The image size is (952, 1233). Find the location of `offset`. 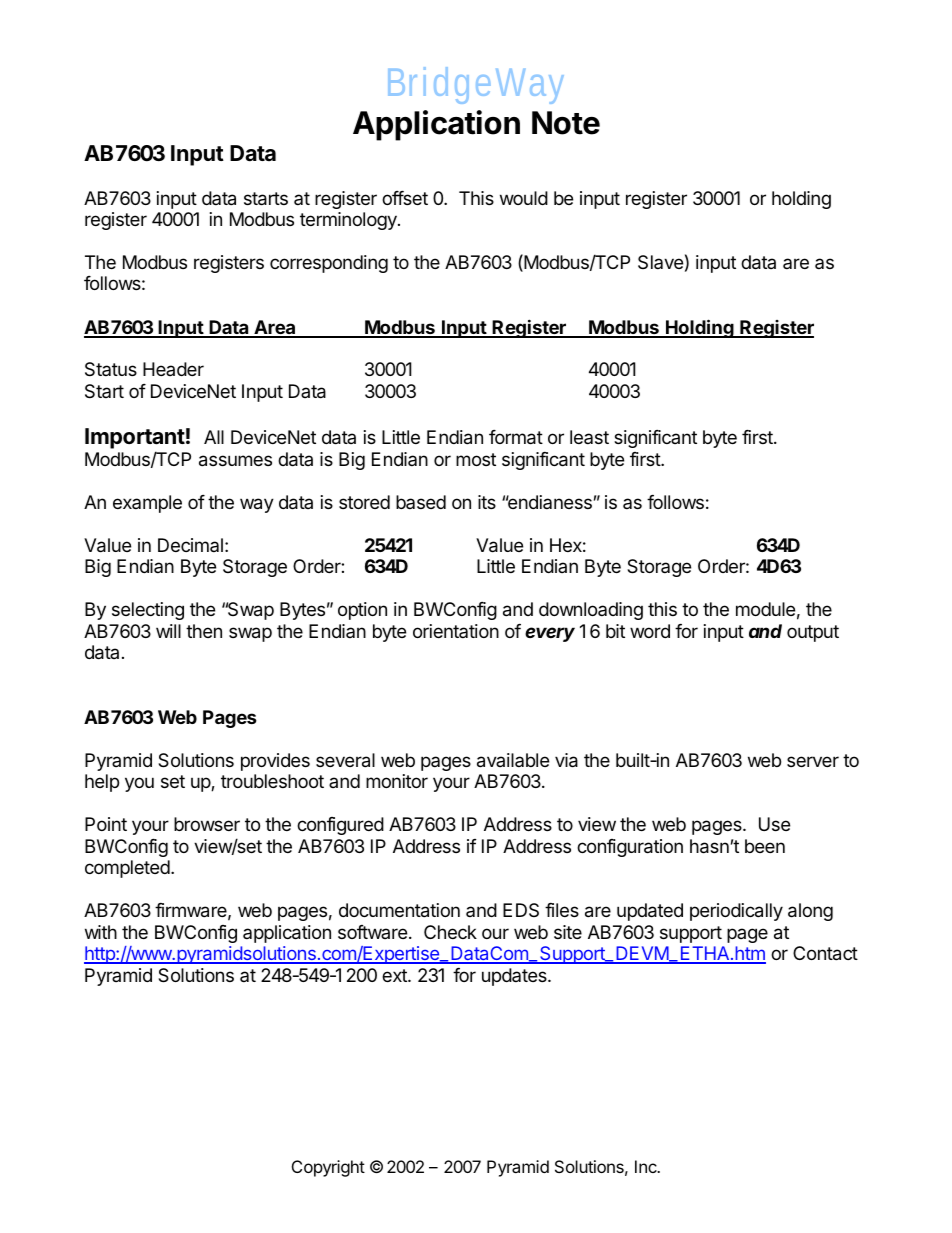

offset is located at coordinates (405, 198).
